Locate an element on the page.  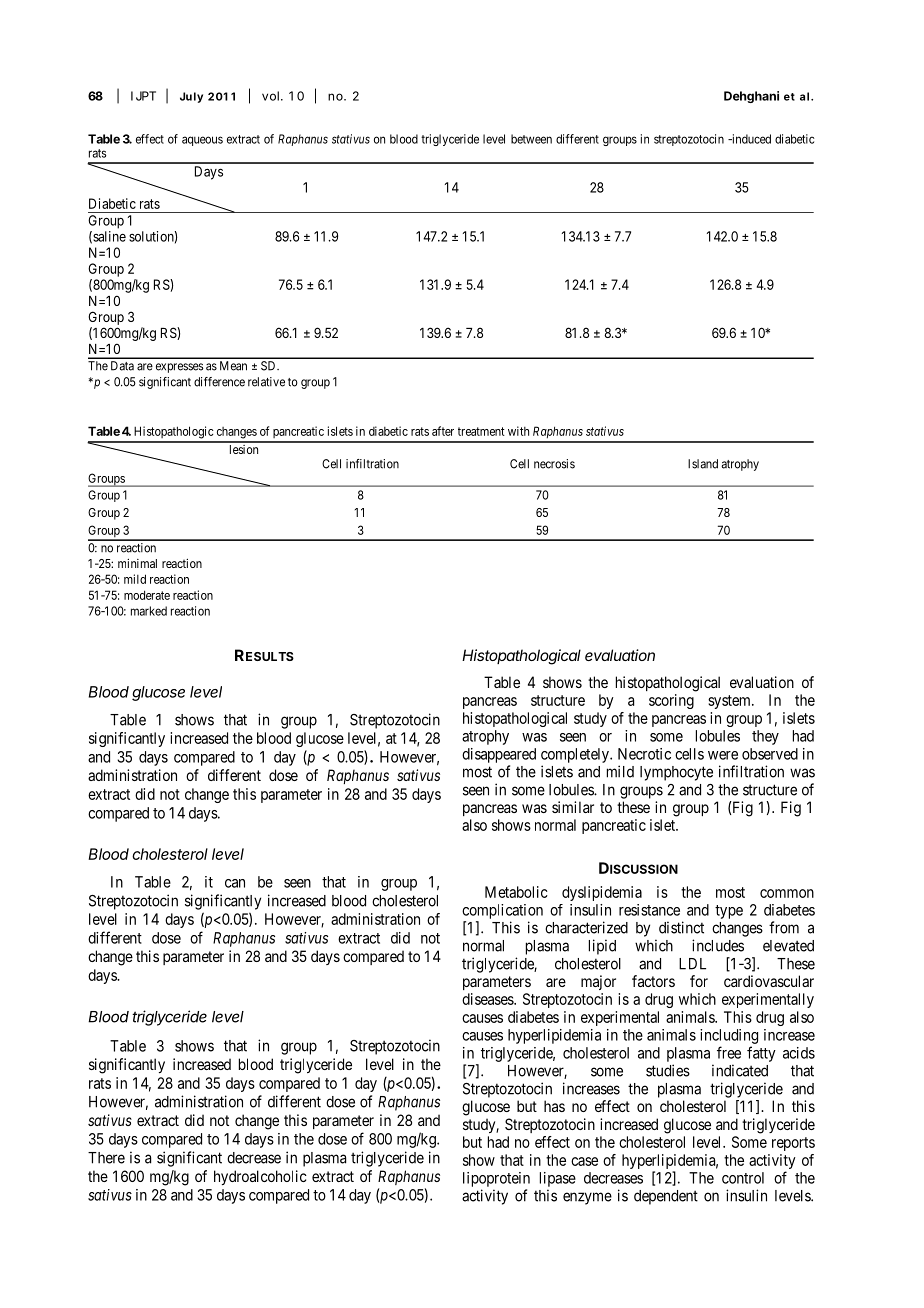
system is located at coordinates (730, 702).
